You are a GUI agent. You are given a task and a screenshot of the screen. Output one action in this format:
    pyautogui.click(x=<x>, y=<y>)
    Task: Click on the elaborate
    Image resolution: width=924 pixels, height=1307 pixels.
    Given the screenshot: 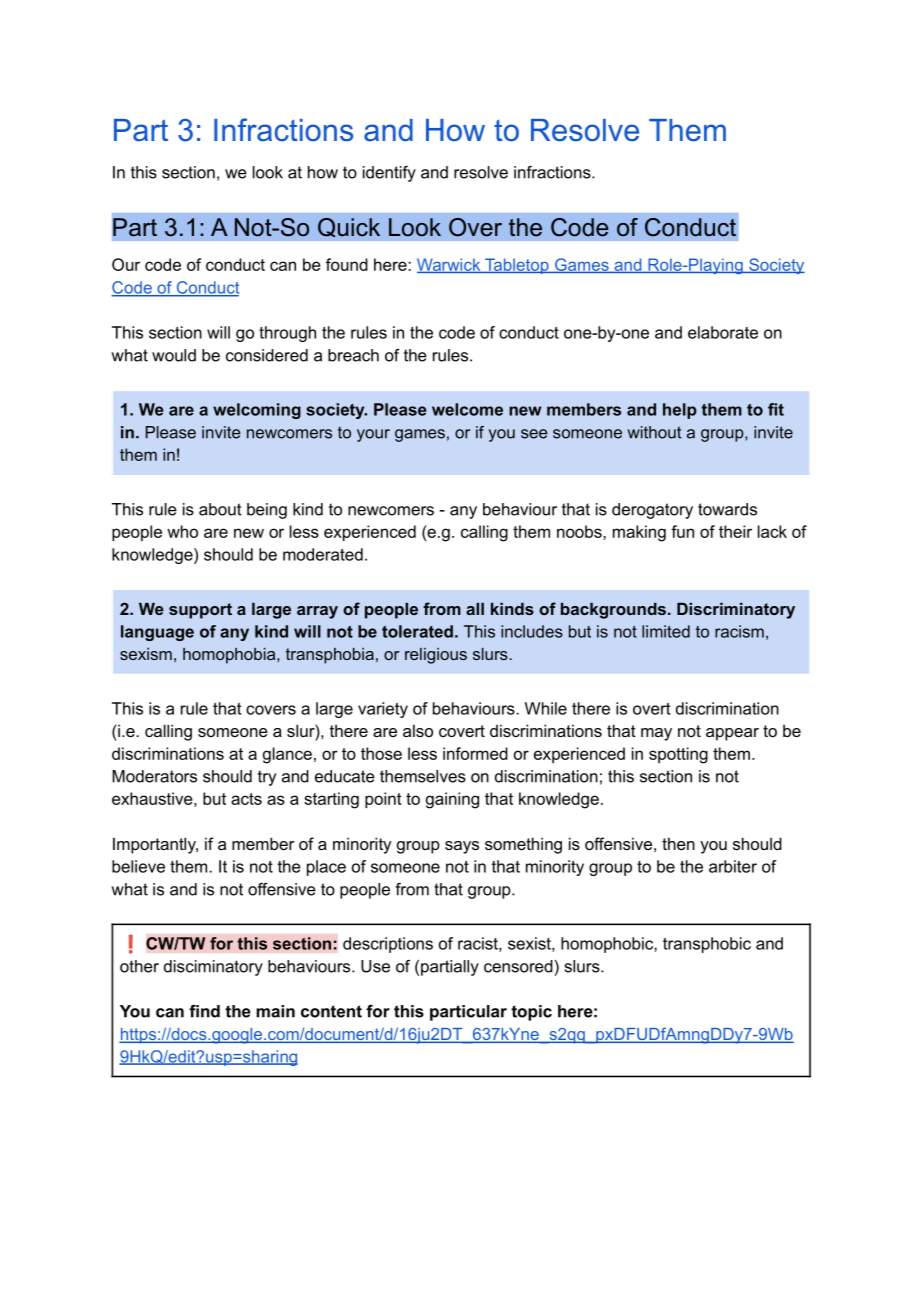 What is the action you would take?
    pyautogui.click(x=723, y=332)
